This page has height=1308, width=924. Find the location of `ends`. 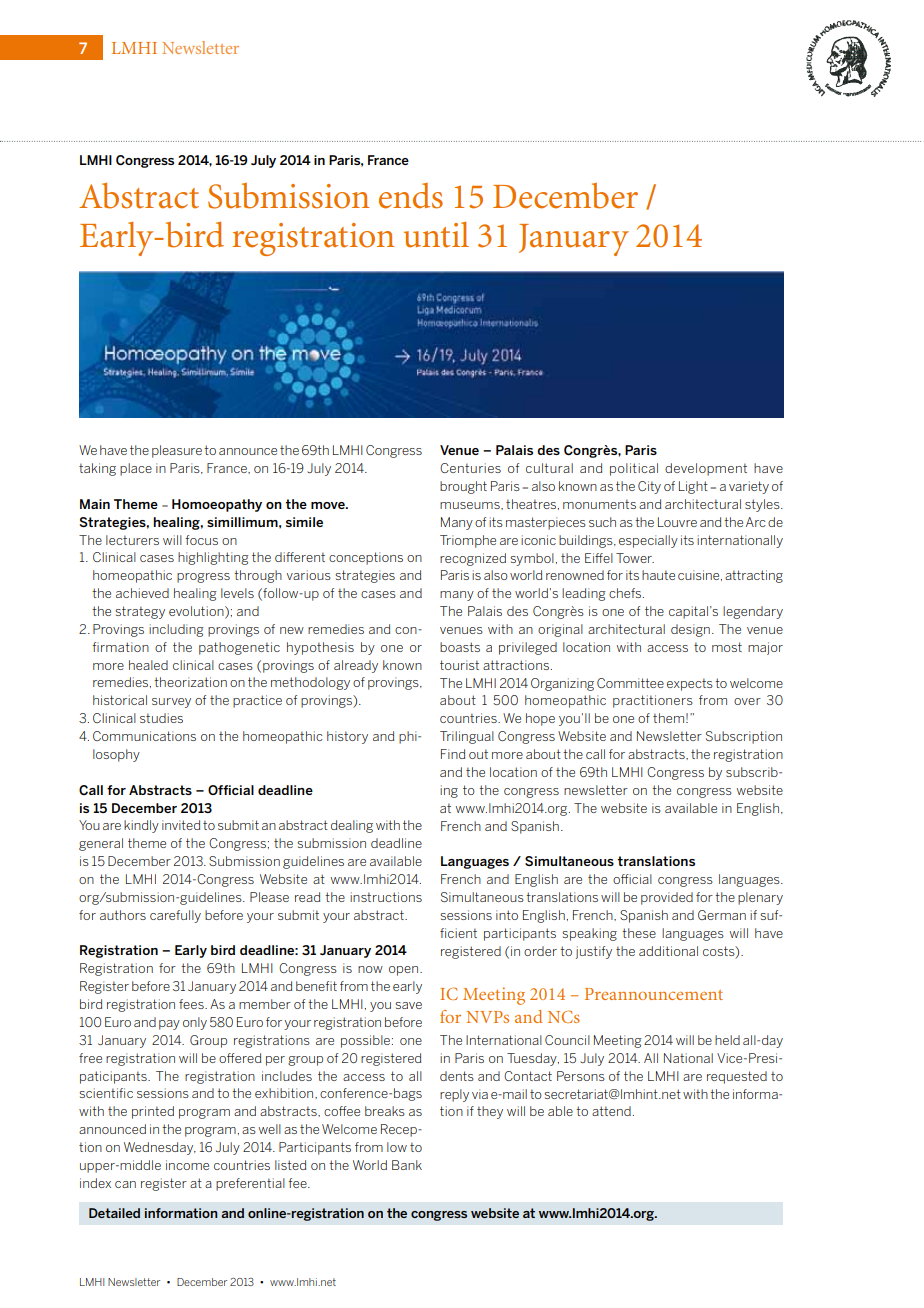

ends is located at coordinates (411, 196).
